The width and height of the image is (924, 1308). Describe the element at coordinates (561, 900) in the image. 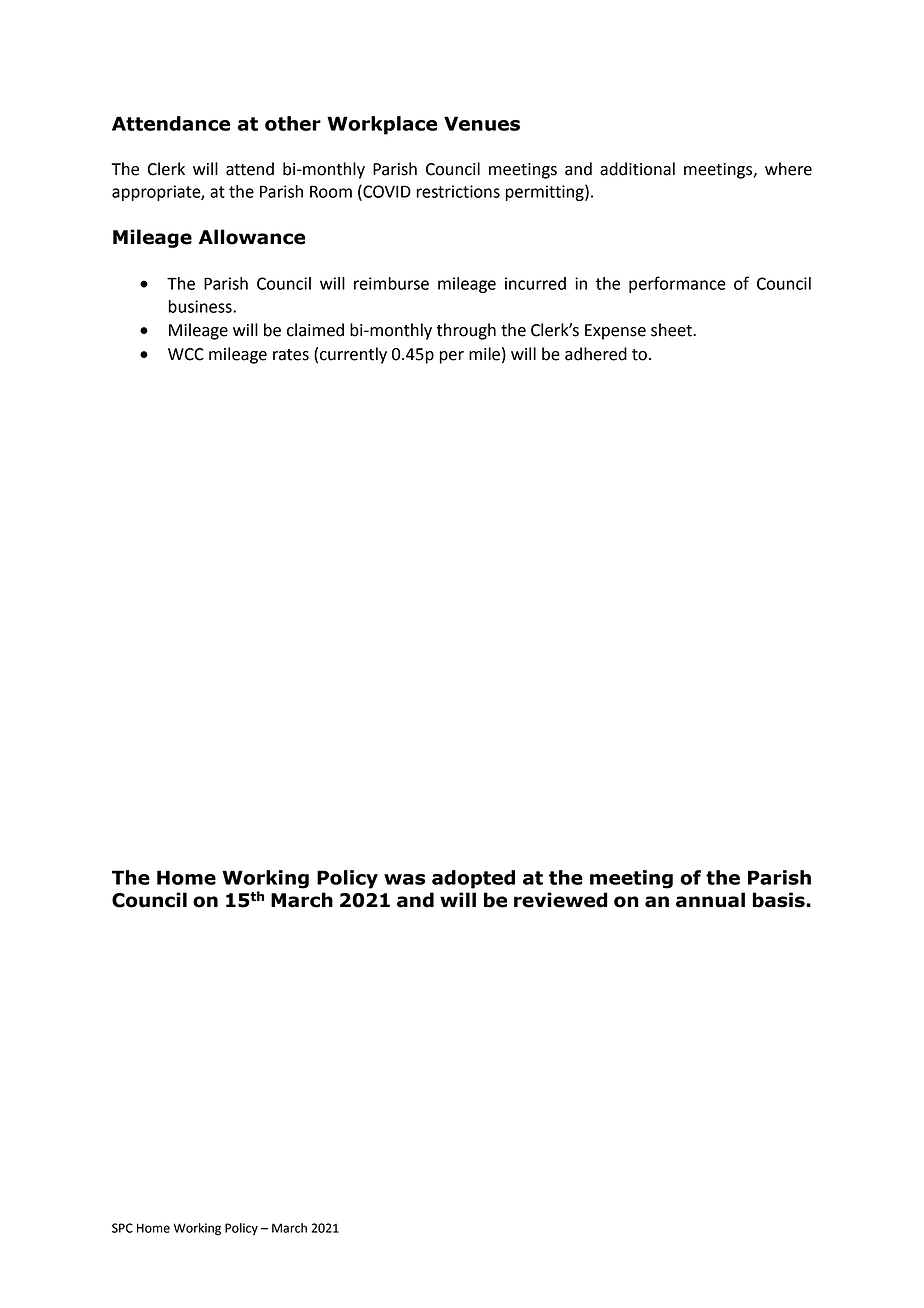

I see `reviewed` at that location.
